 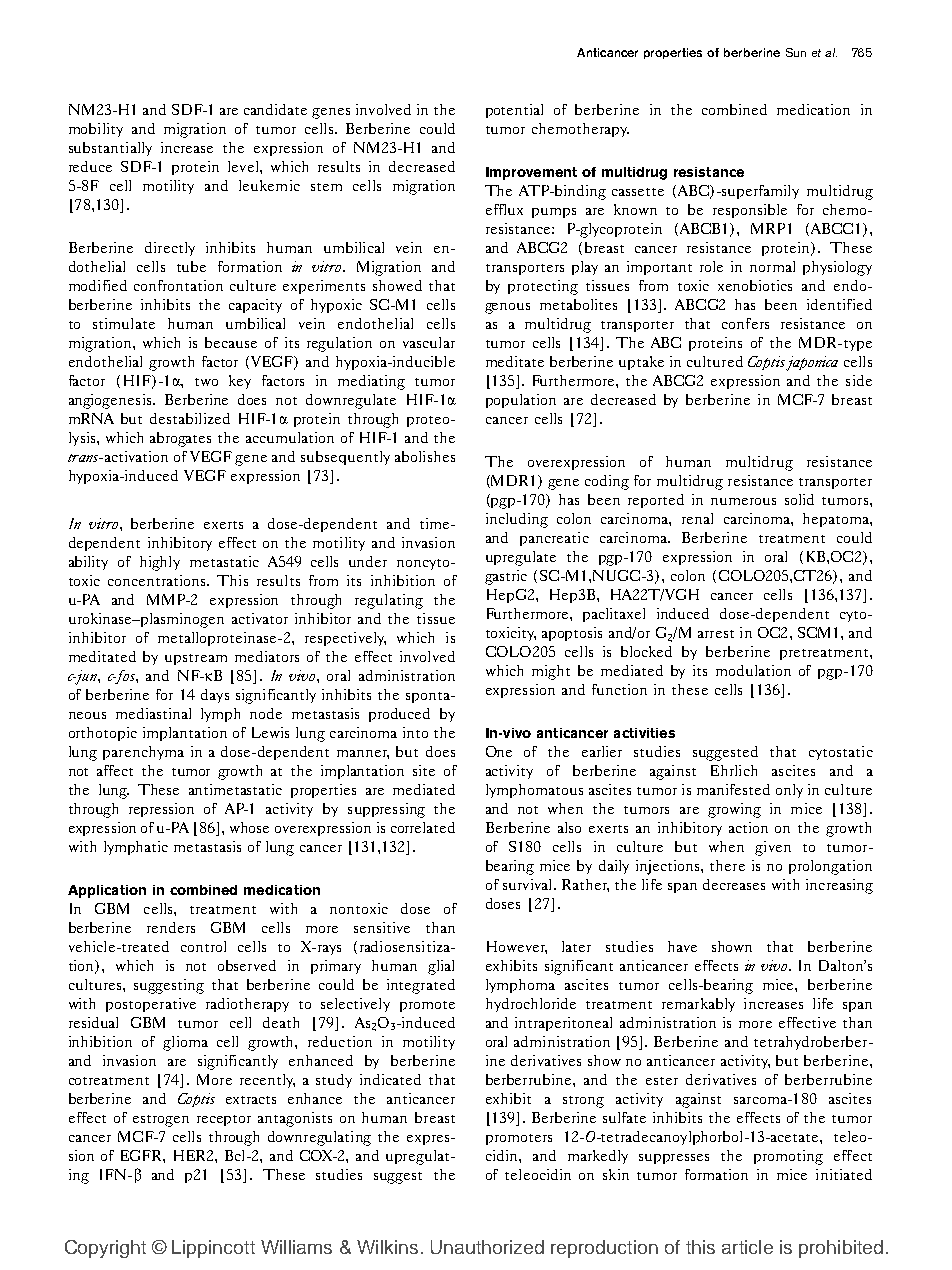 I want to click on Unauthorized, so click(x=487, y=1247).
